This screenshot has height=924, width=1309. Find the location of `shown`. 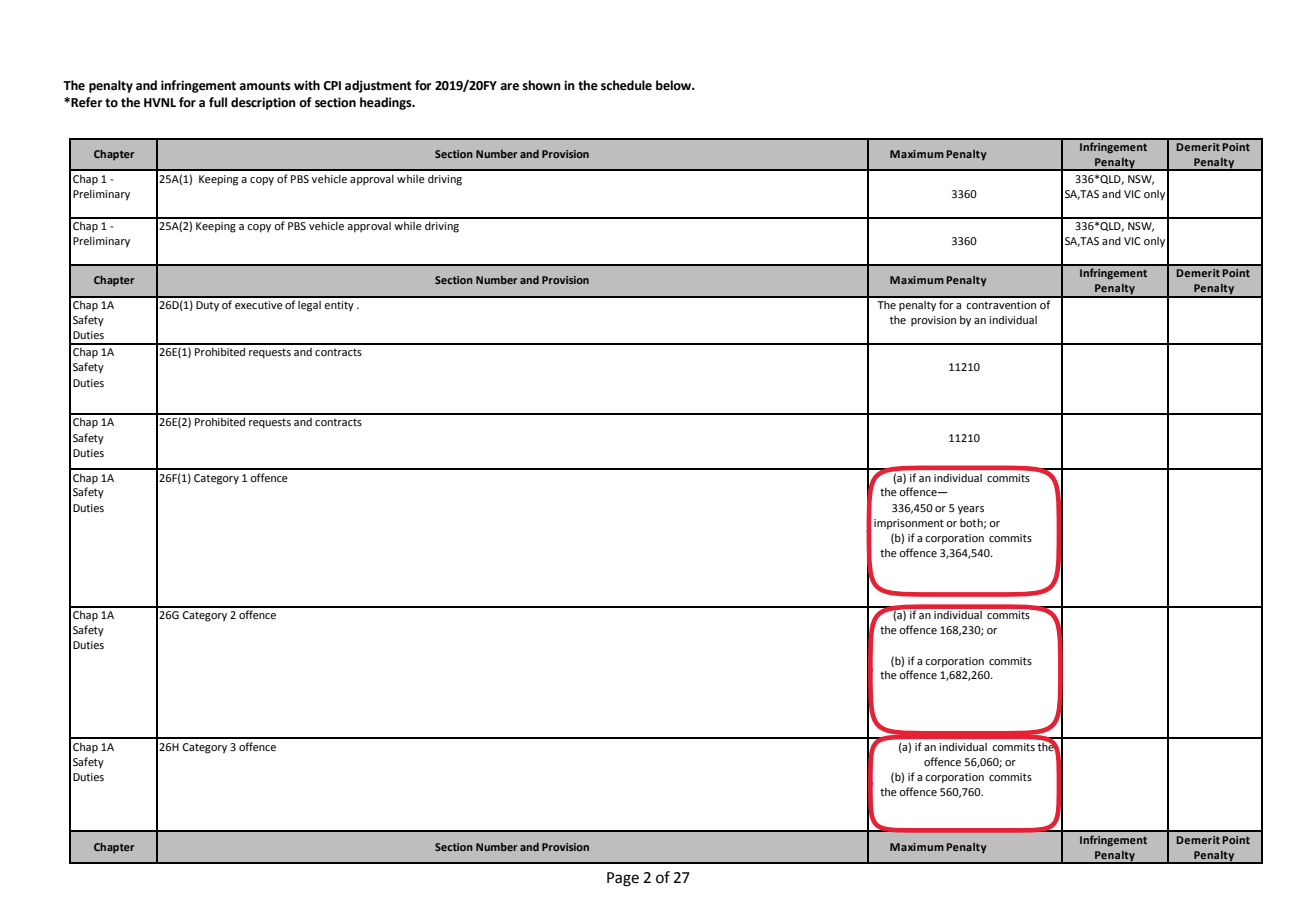

shown is located at coordinates (541, 85).
